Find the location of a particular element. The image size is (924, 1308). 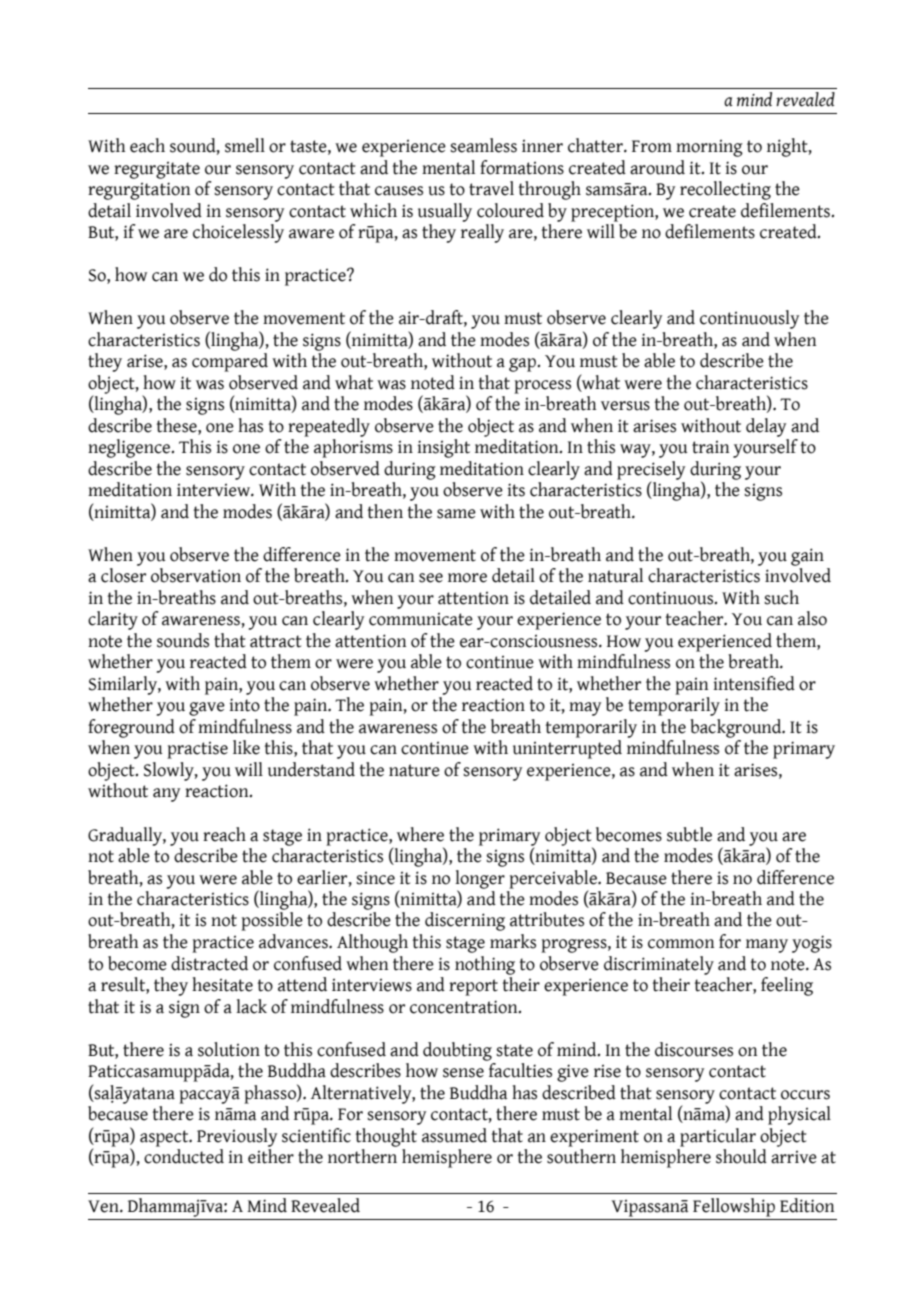

communicate is located at coordinates (421, 619).
